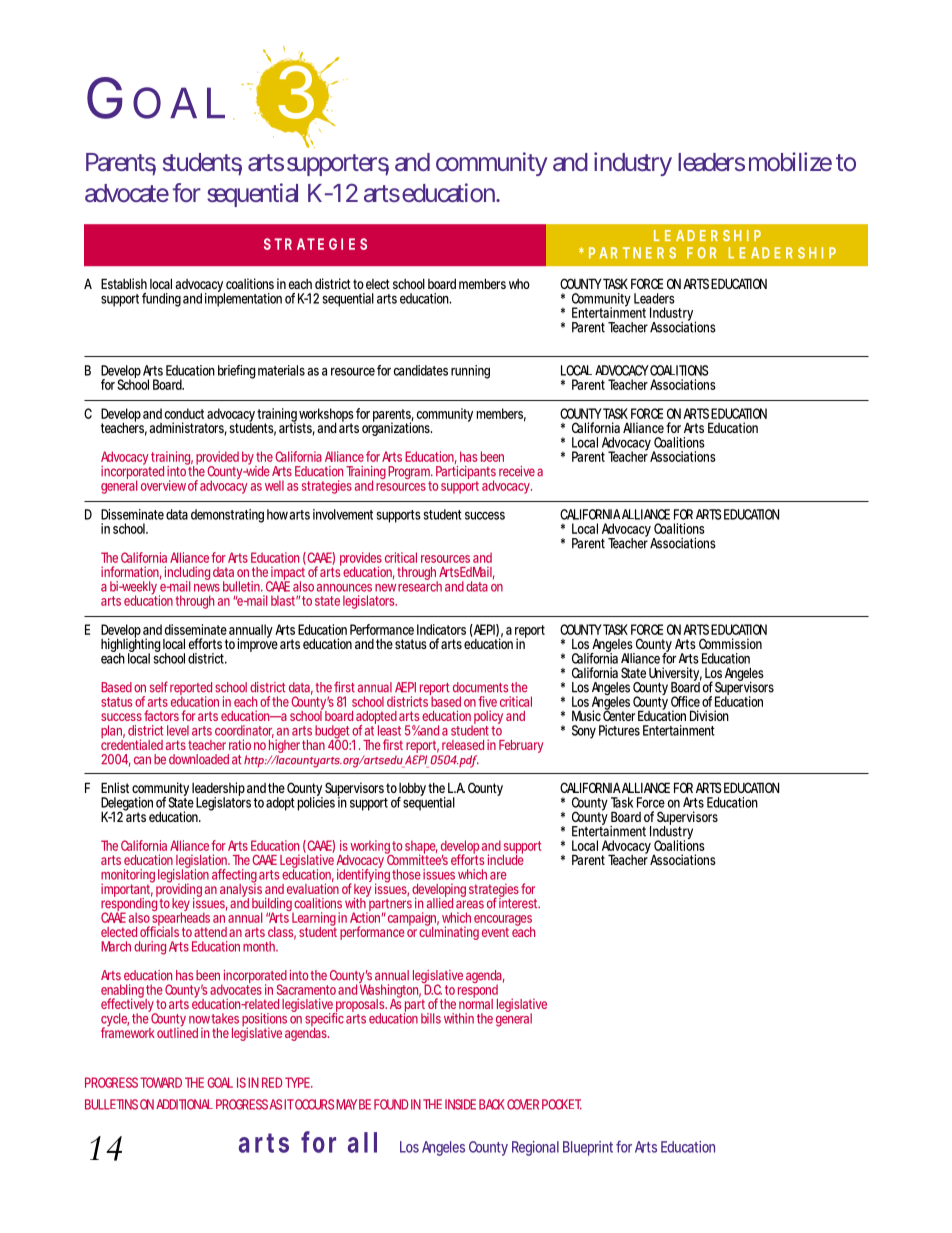  What do you see at coordinates (519, 284) in the image?
I see `who` at bounding box center [519, 284].
